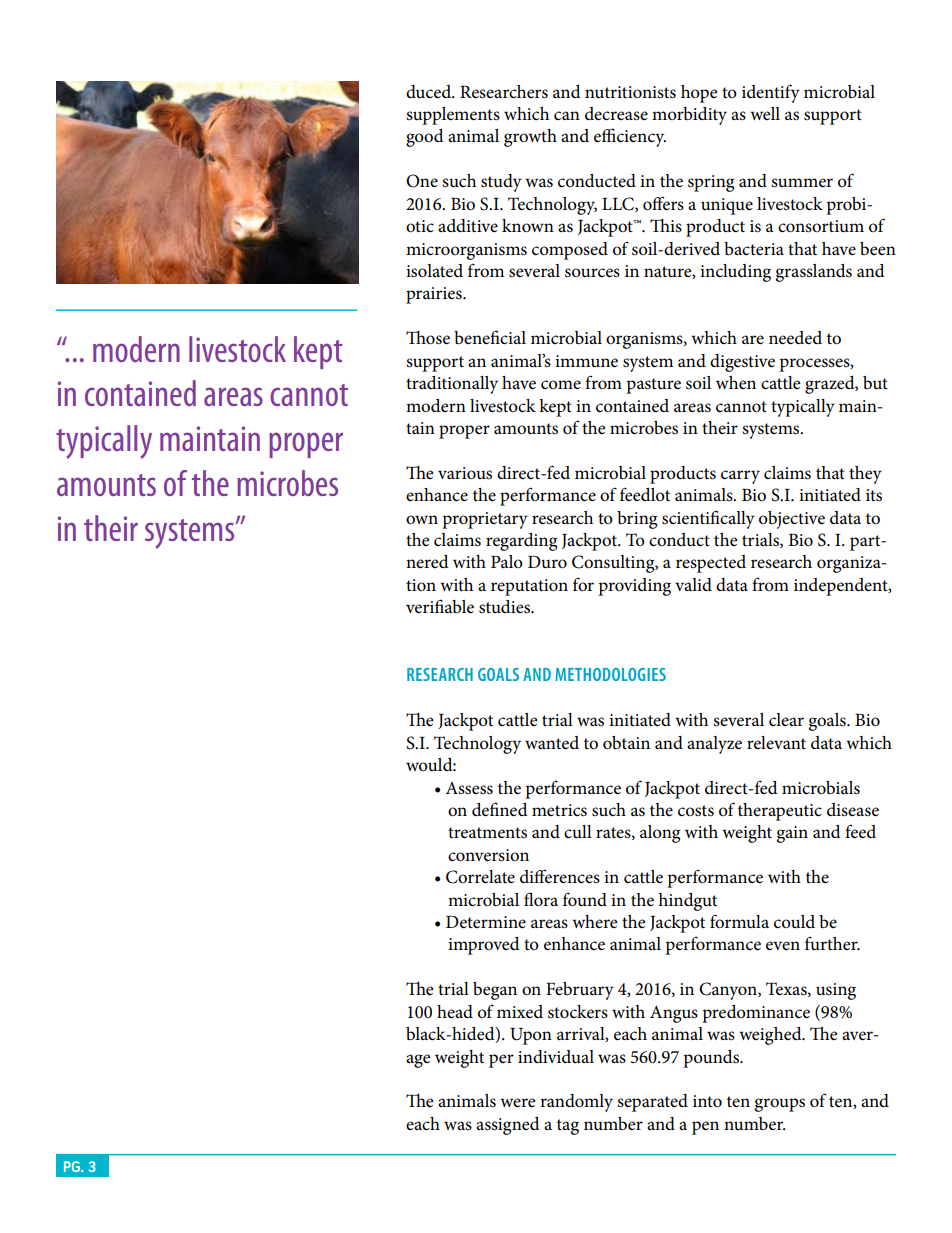 This document has height=1233, width=952. What do you see at coordinates (610, 674) in the document?
I see `METHODOLOGIES` at bounding box center [610, 674].
